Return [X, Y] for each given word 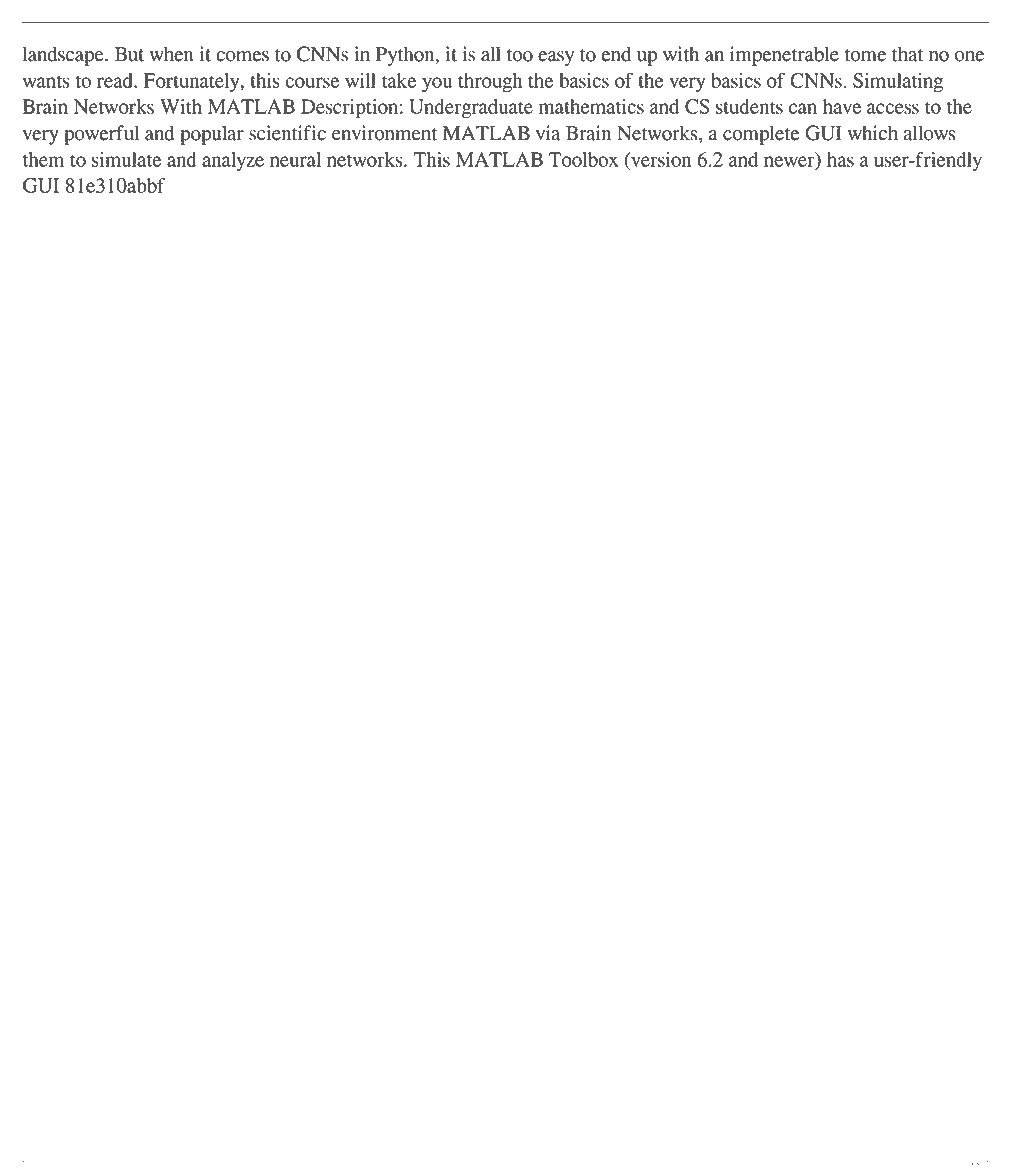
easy [556, 58]
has [840, 159]
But [129, 54]
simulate [126, 159]
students [749, 106]
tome [865, 55]
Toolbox [583, 159]
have [842, 106]
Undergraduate [471, 108]
